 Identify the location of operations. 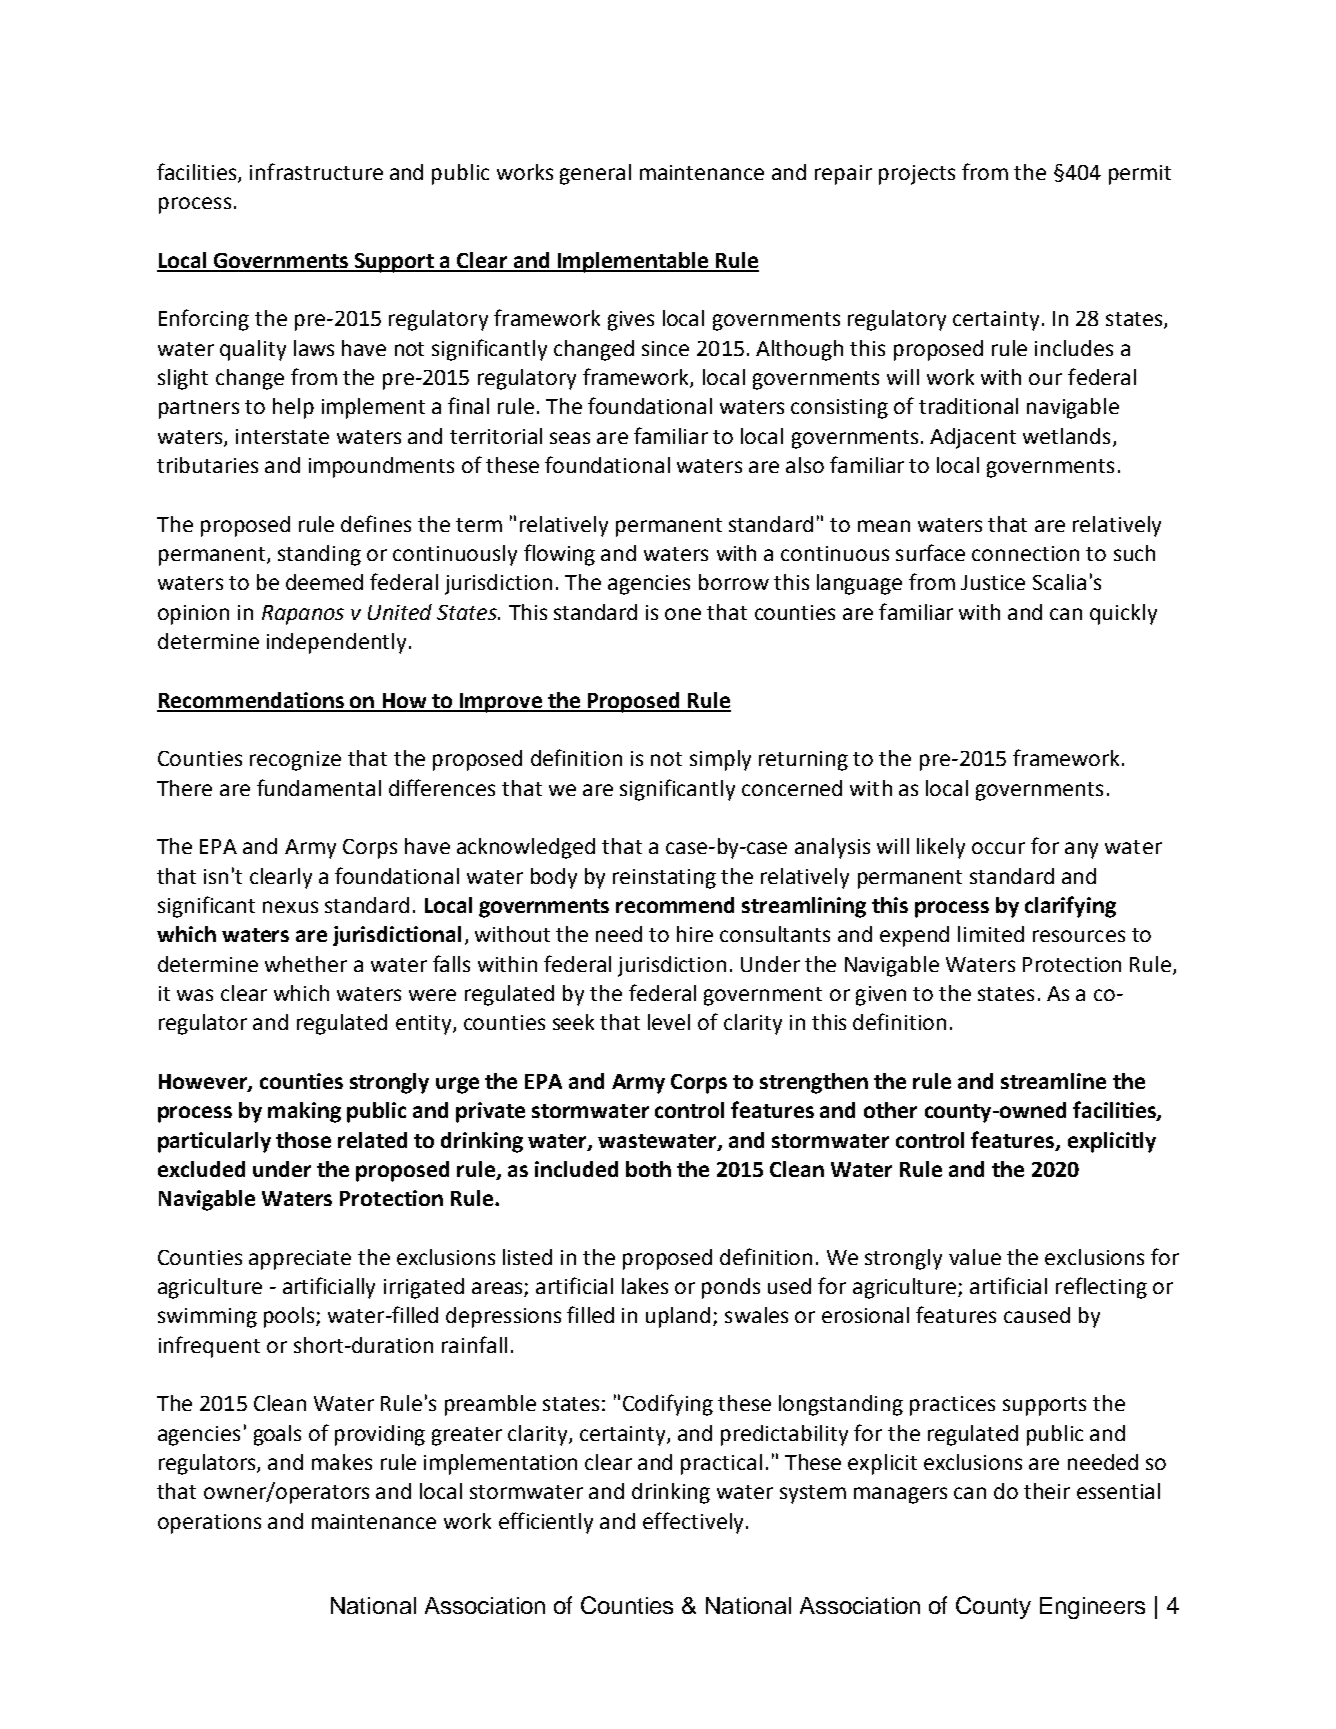
(209, 1524).
